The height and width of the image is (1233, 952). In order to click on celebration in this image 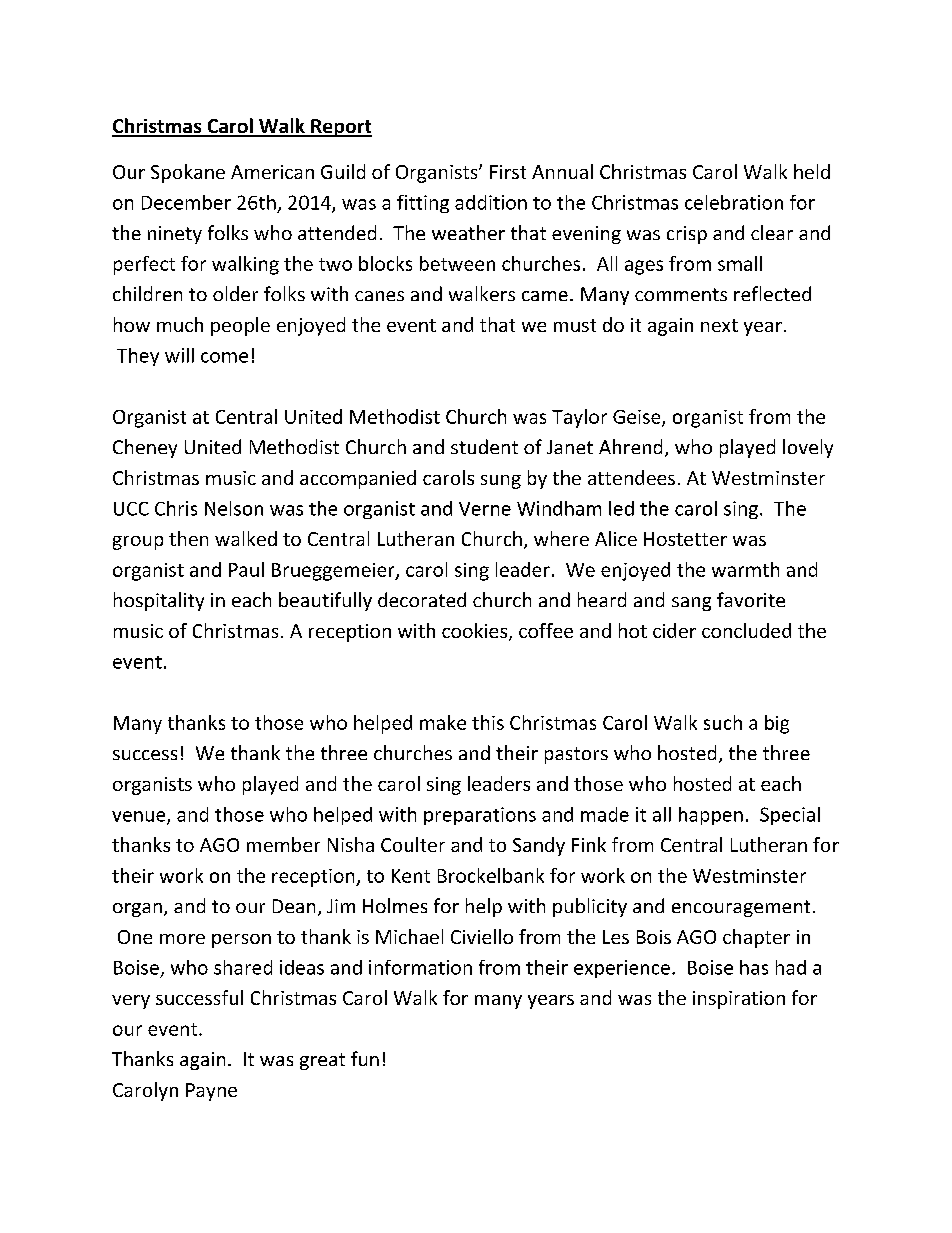, I will do `click(734, 202)`.
